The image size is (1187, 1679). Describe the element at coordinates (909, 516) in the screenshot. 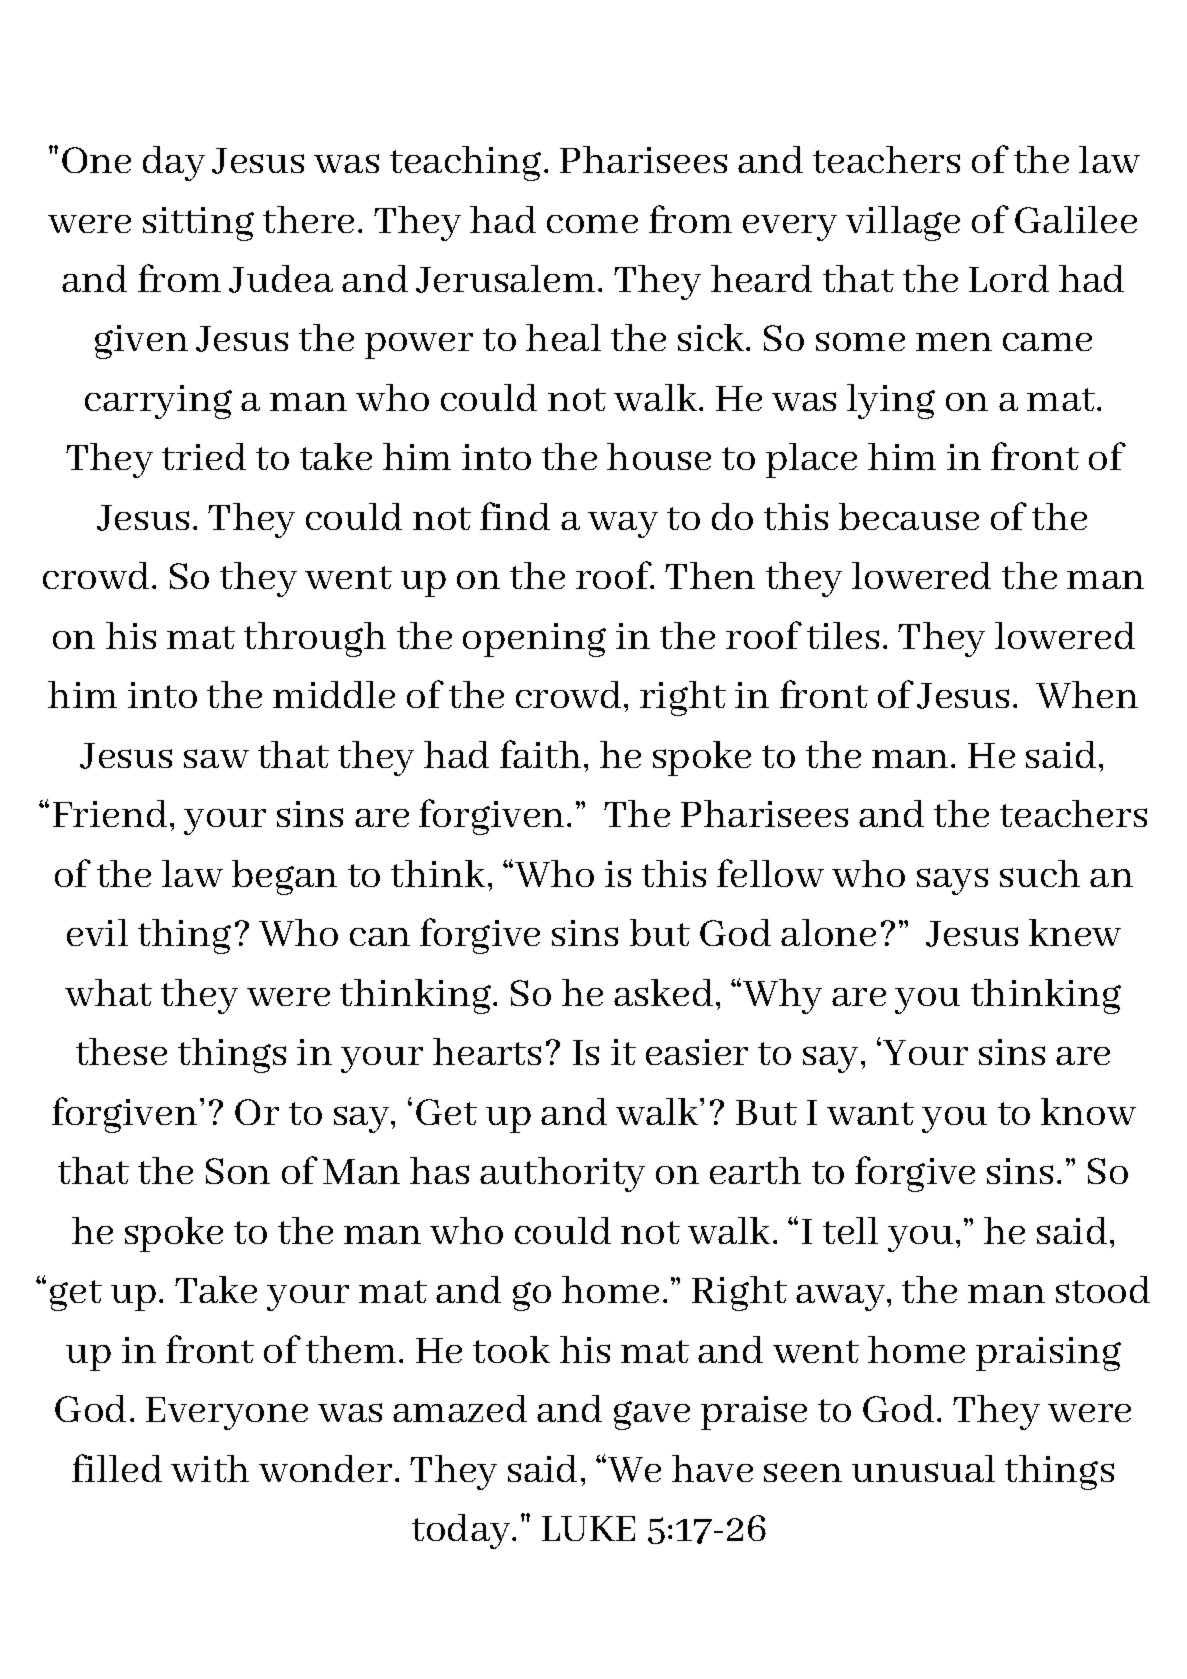

I see `because` at that location.
